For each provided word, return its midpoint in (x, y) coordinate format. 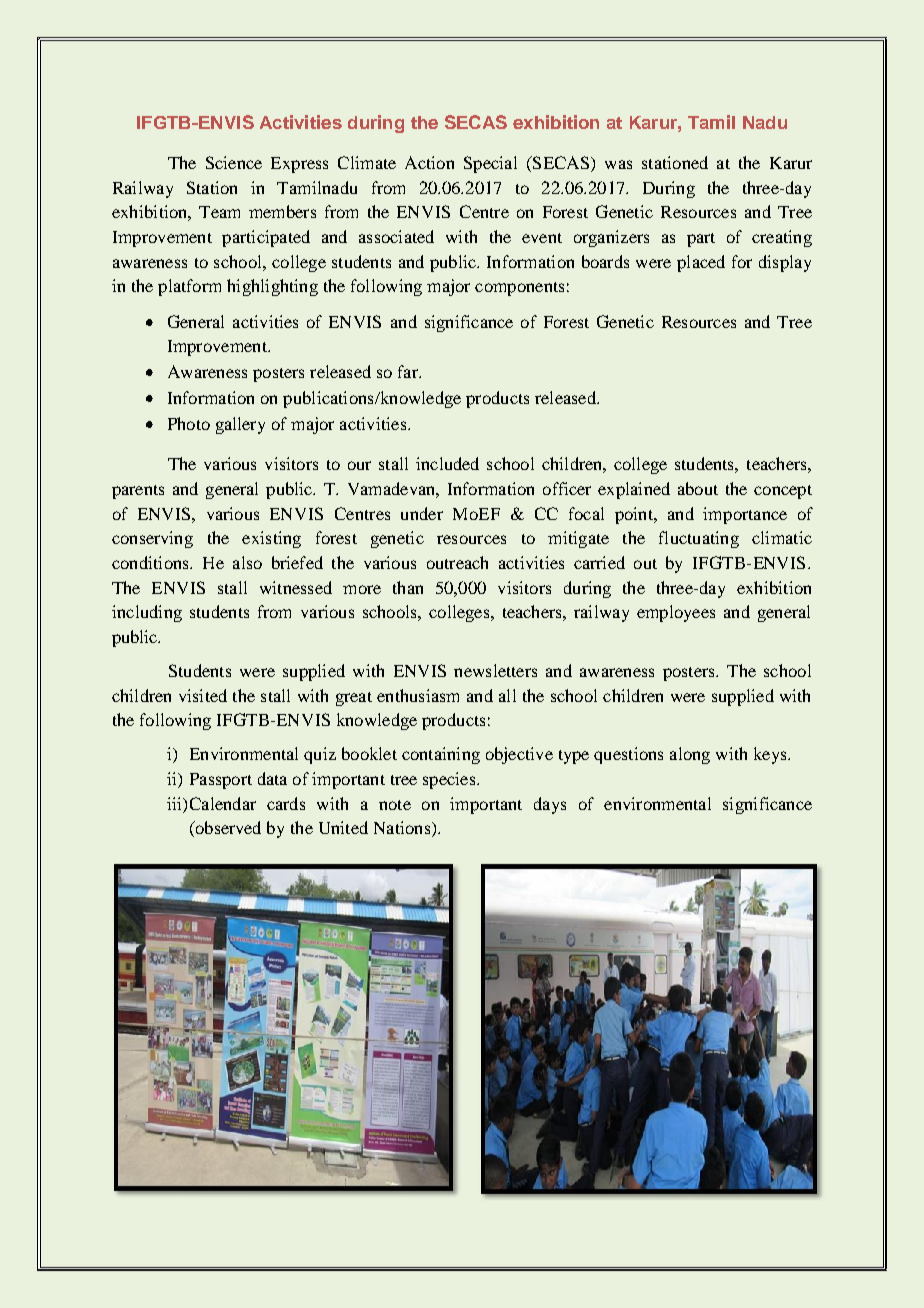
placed (701, 263)
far (409, 371)
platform (189, 287)
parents (138, 492)
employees (676, 613)
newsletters (495, 670)
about (698, 488)
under (422, 513)
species (450, 780)
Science (234, 162)
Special (490, 164)
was (618, 164)
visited (203, 695)
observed (227, 829)
